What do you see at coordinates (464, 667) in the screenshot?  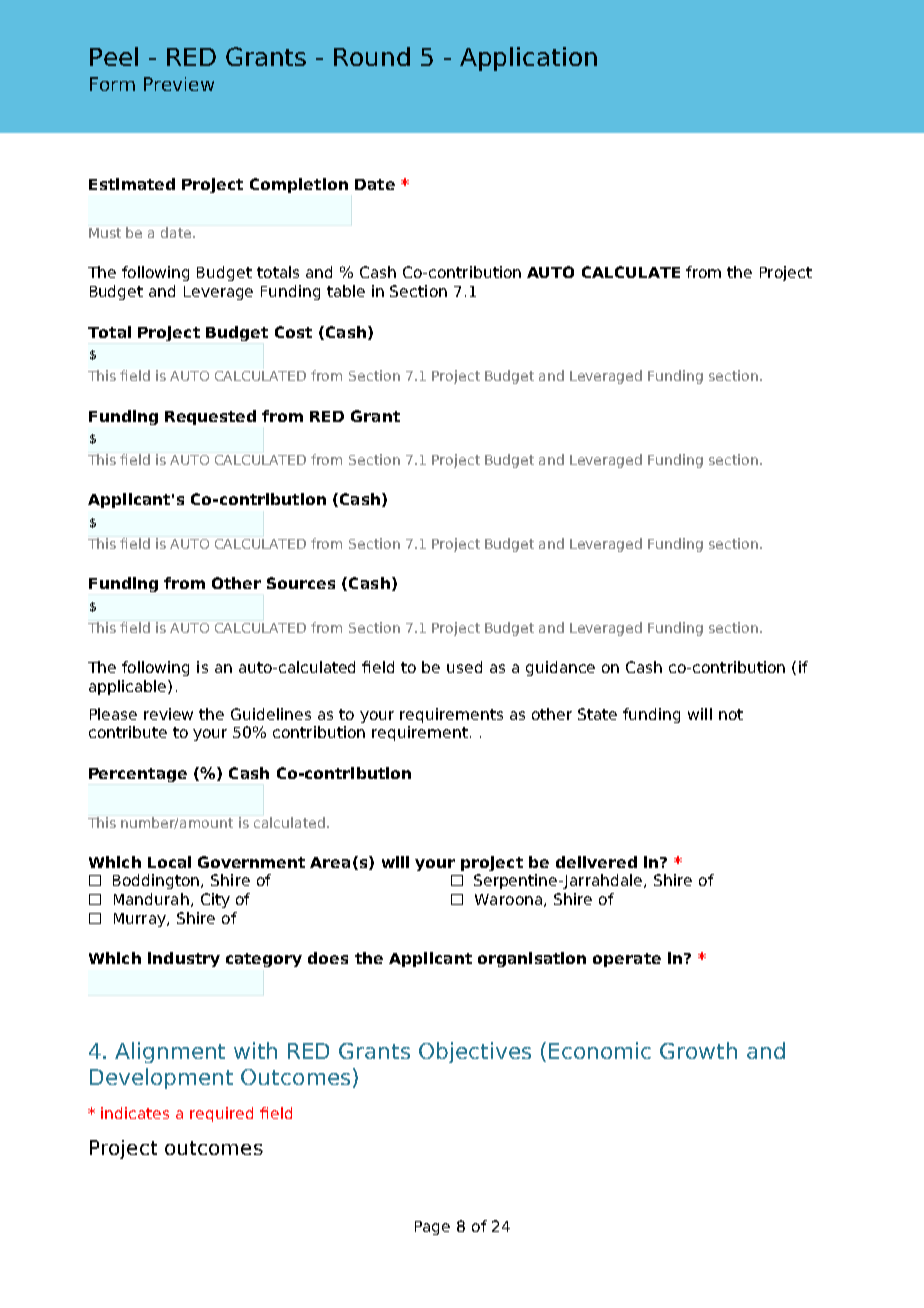 I see `used` at bounding box center [464, 667].
